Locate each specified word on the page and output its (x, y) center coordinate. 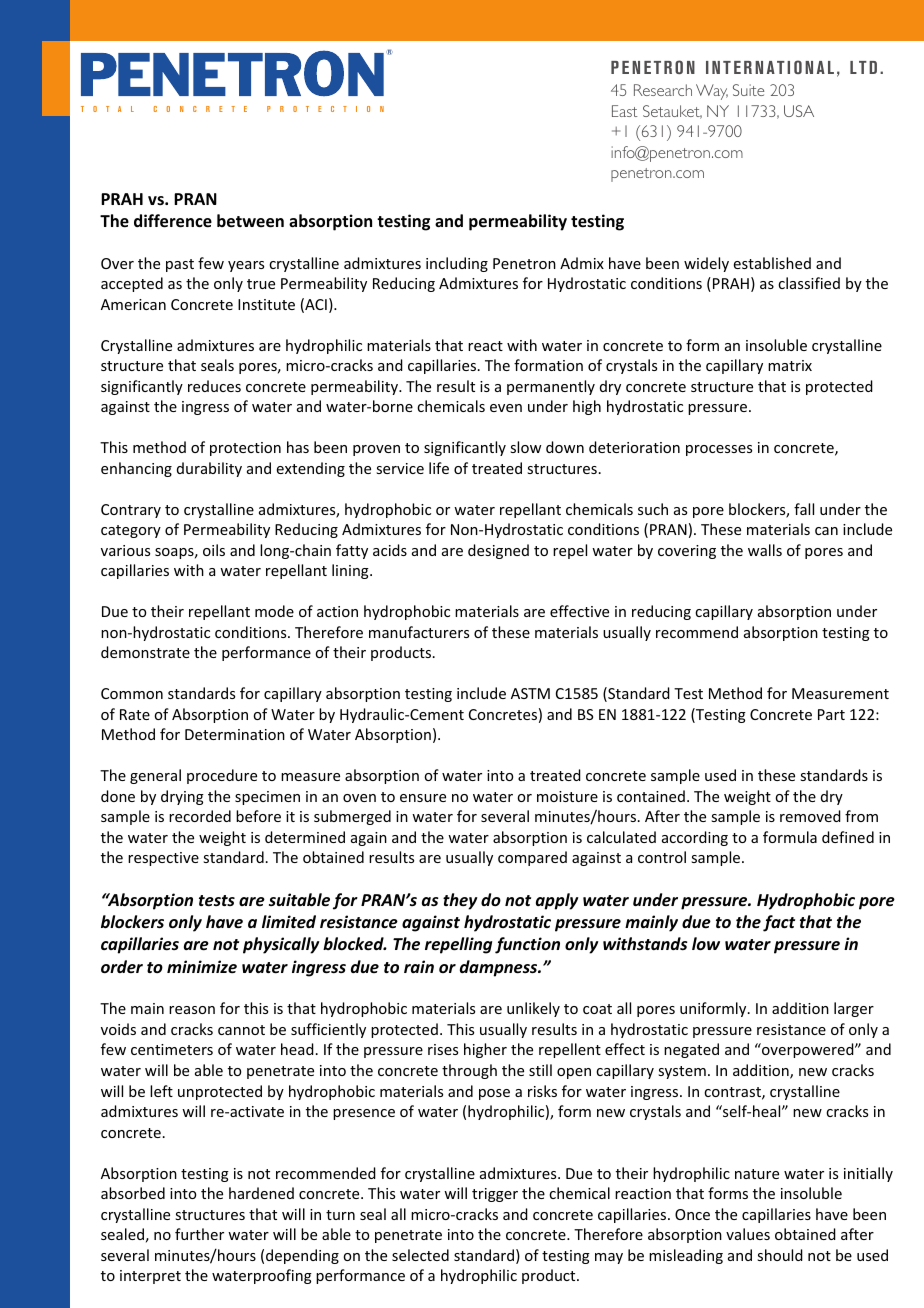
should (780, 1255)
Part (831, 714)
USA (799, 111)
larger (854, 1009)
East (624, 111)
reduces (214, 386)
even (506, 408)
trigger (495, 1195)
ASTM (530, 693)
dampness (500, 968)
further (199, 1234)
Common (132, 693)
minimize (202, 966)
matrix (790, 365)
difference (173, 221)
